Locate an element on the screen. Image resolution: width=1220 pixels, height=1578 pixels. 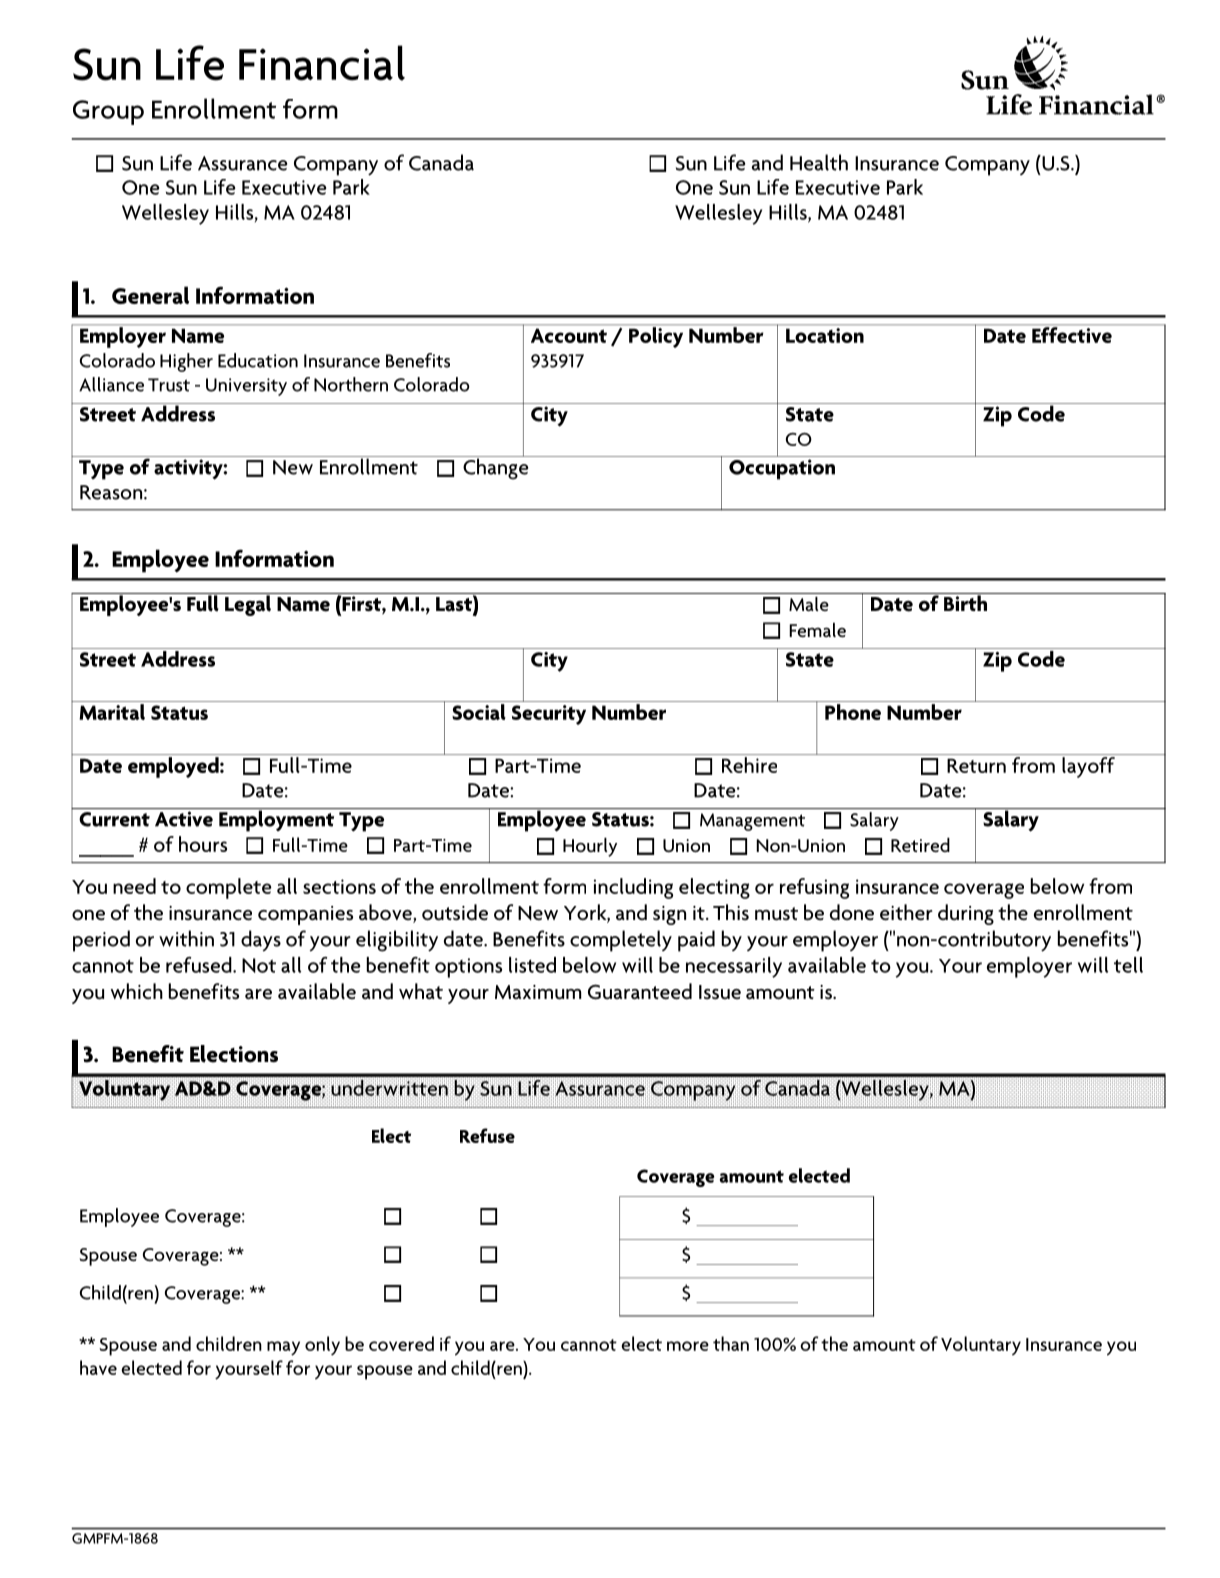
Marital is located at coordinates (112, 712).
